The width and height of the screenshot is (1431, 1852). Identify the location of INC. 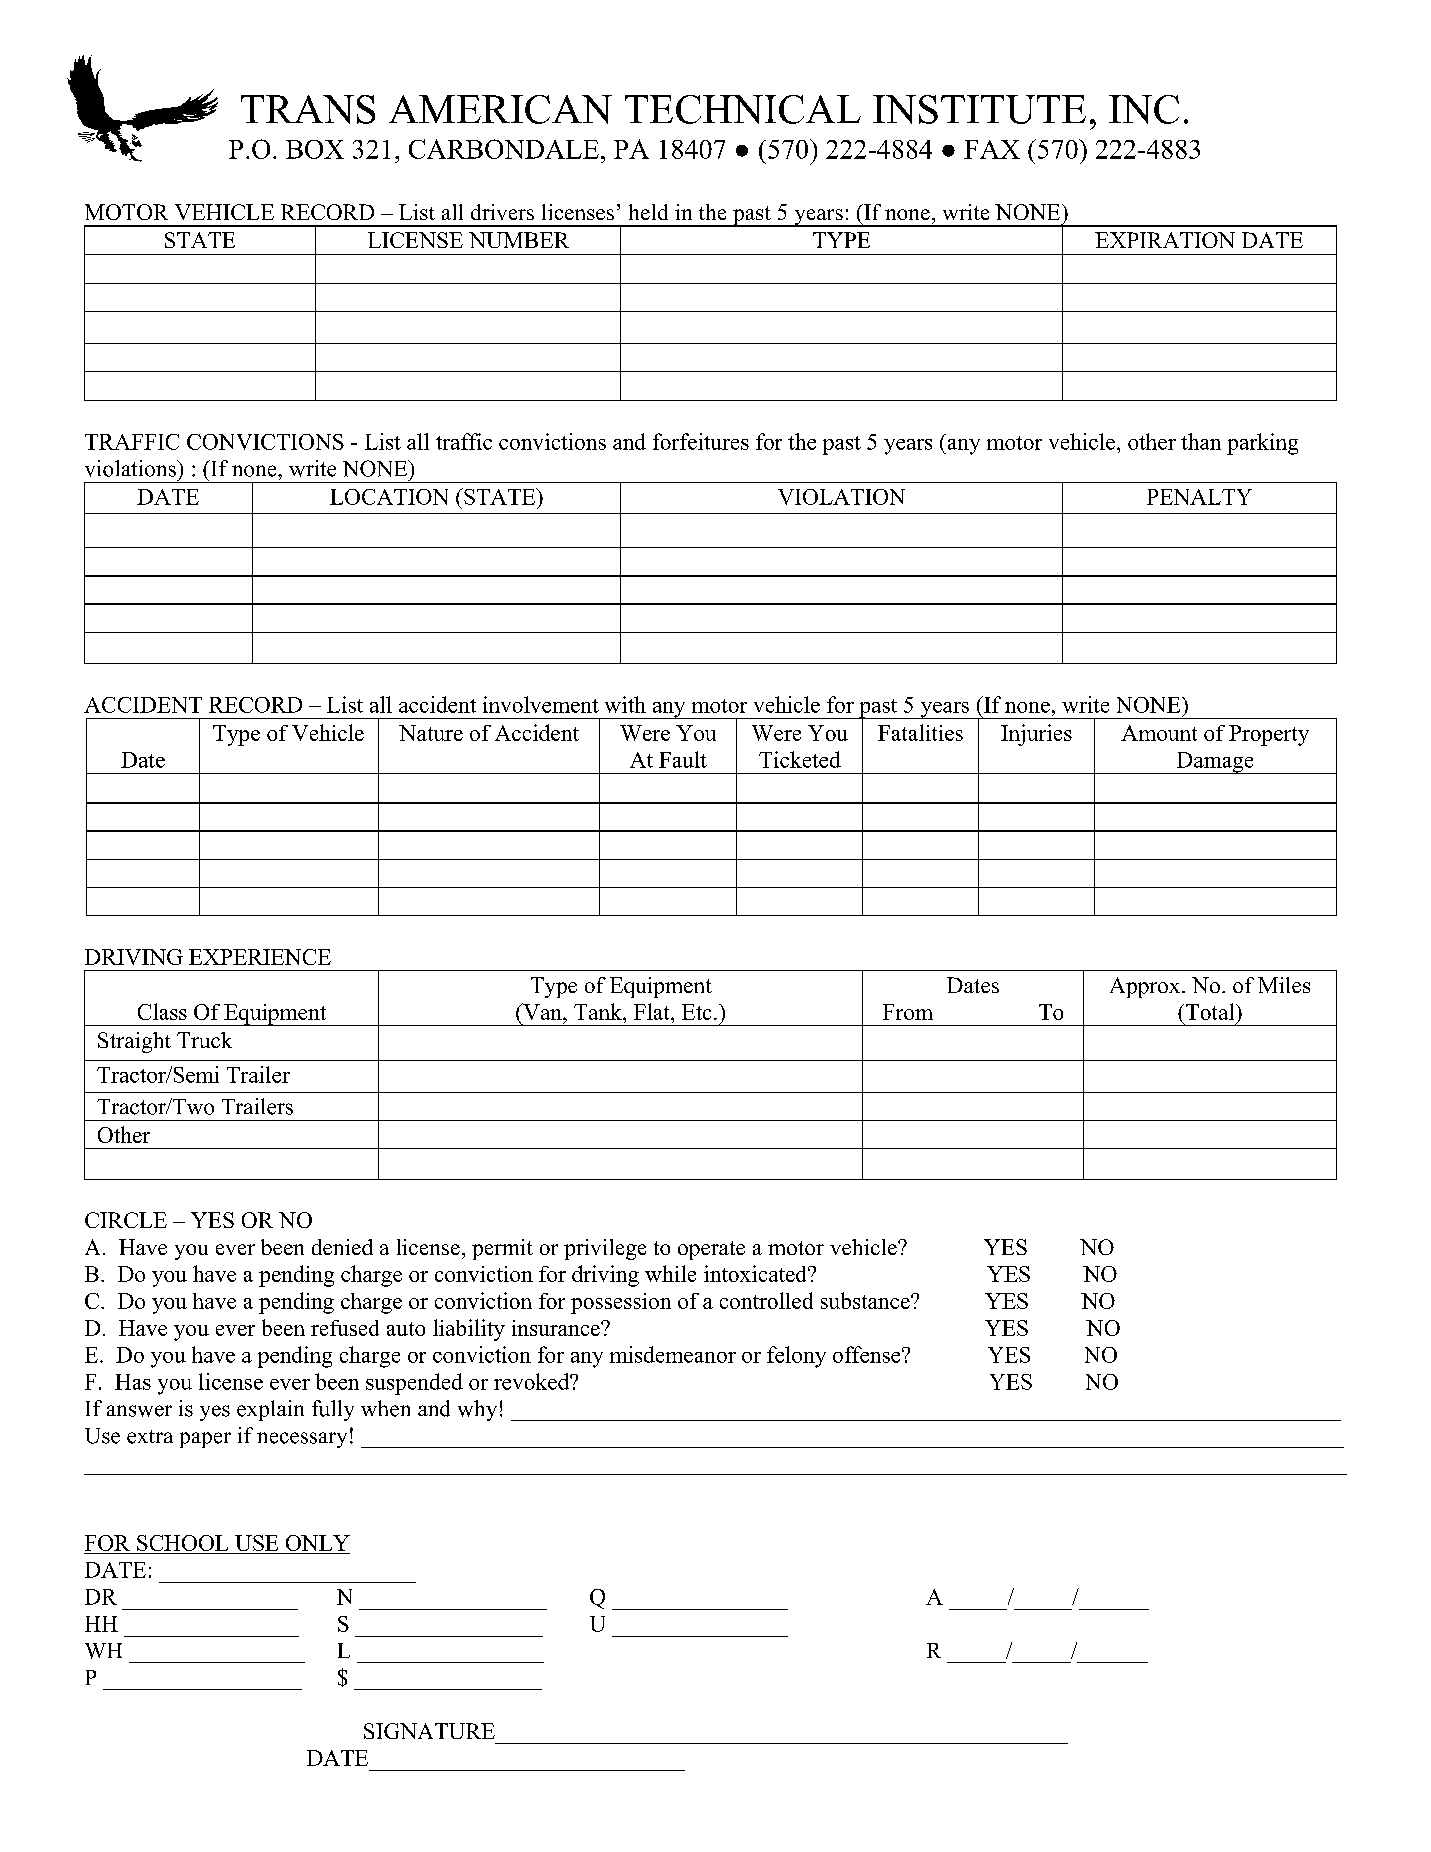
(1144, 109).
